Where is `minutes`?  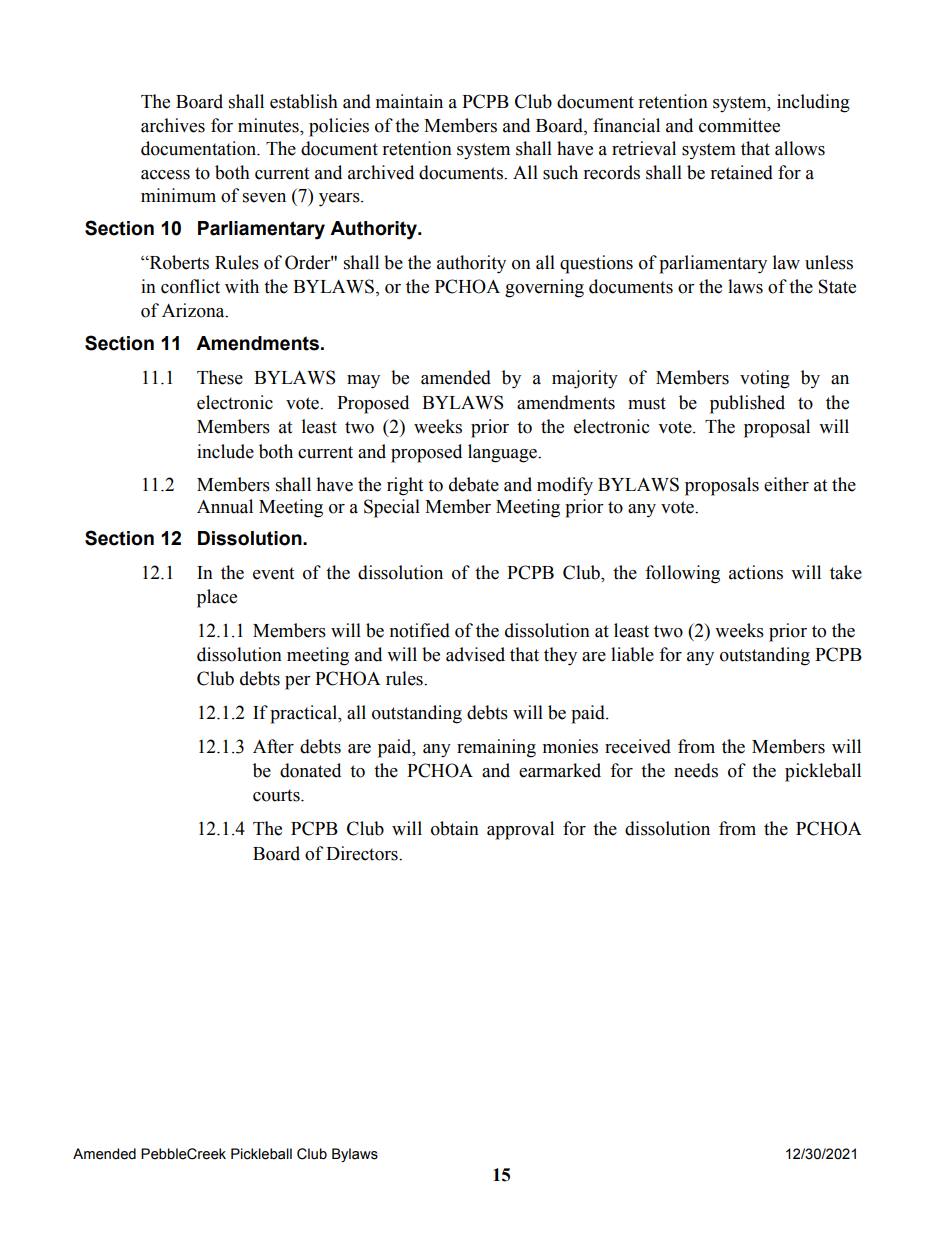
minutes is located at coordinates (269, 125).
